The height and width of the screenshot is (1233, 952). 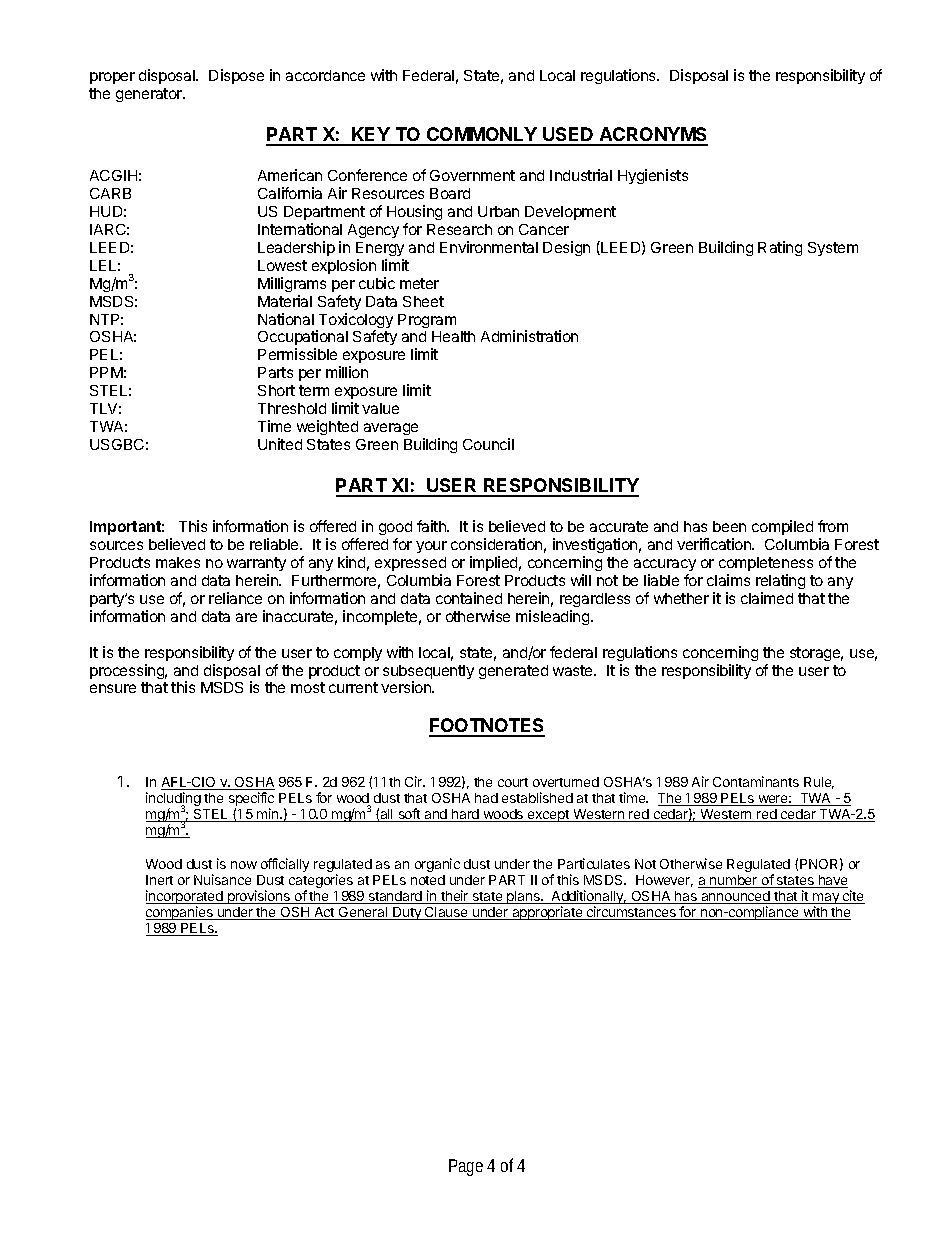 I want to click on are, so click(x=246, y=617).
